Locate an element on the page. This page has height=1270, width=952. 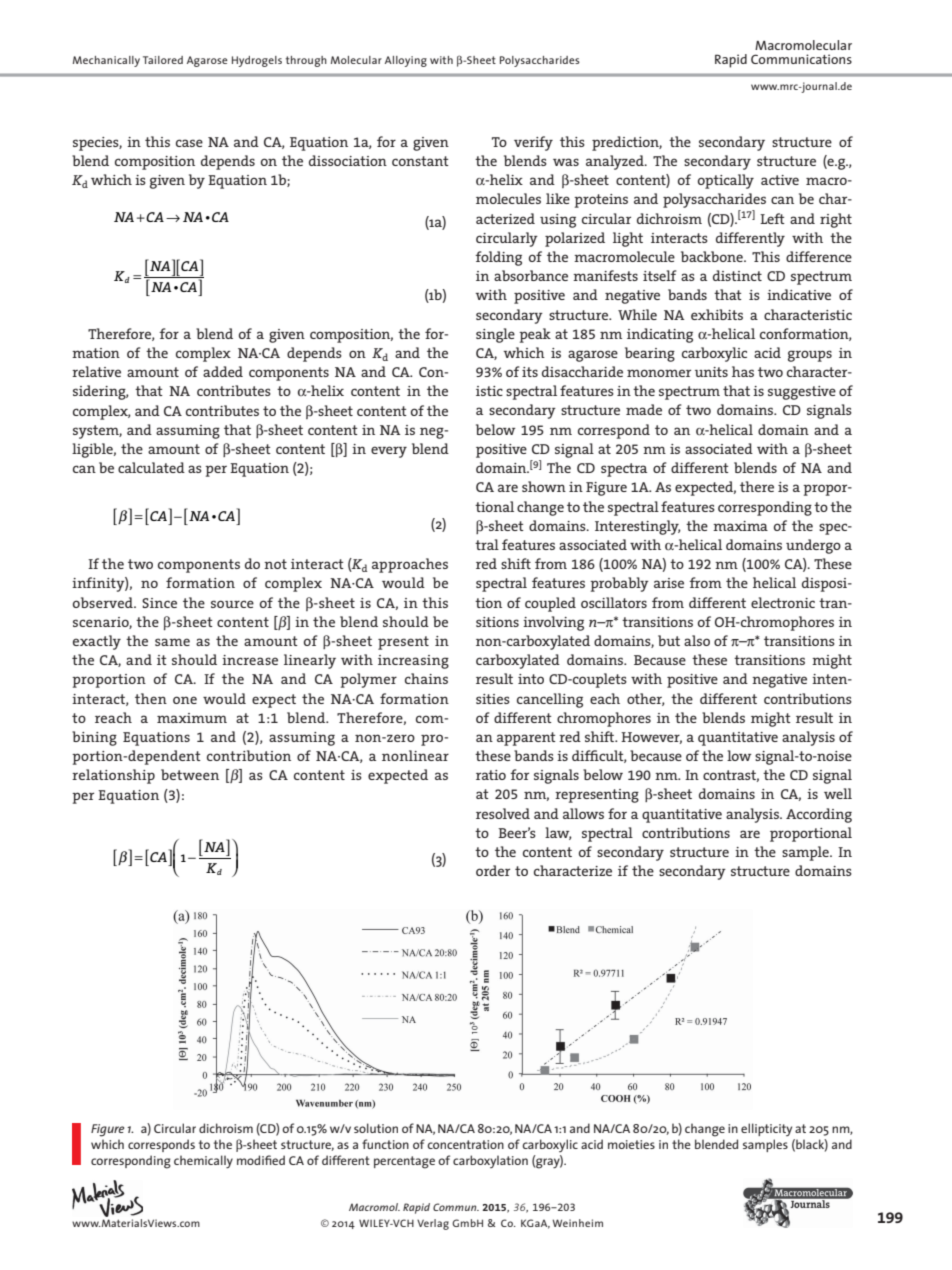
same is located at coordinates (172, 642).
